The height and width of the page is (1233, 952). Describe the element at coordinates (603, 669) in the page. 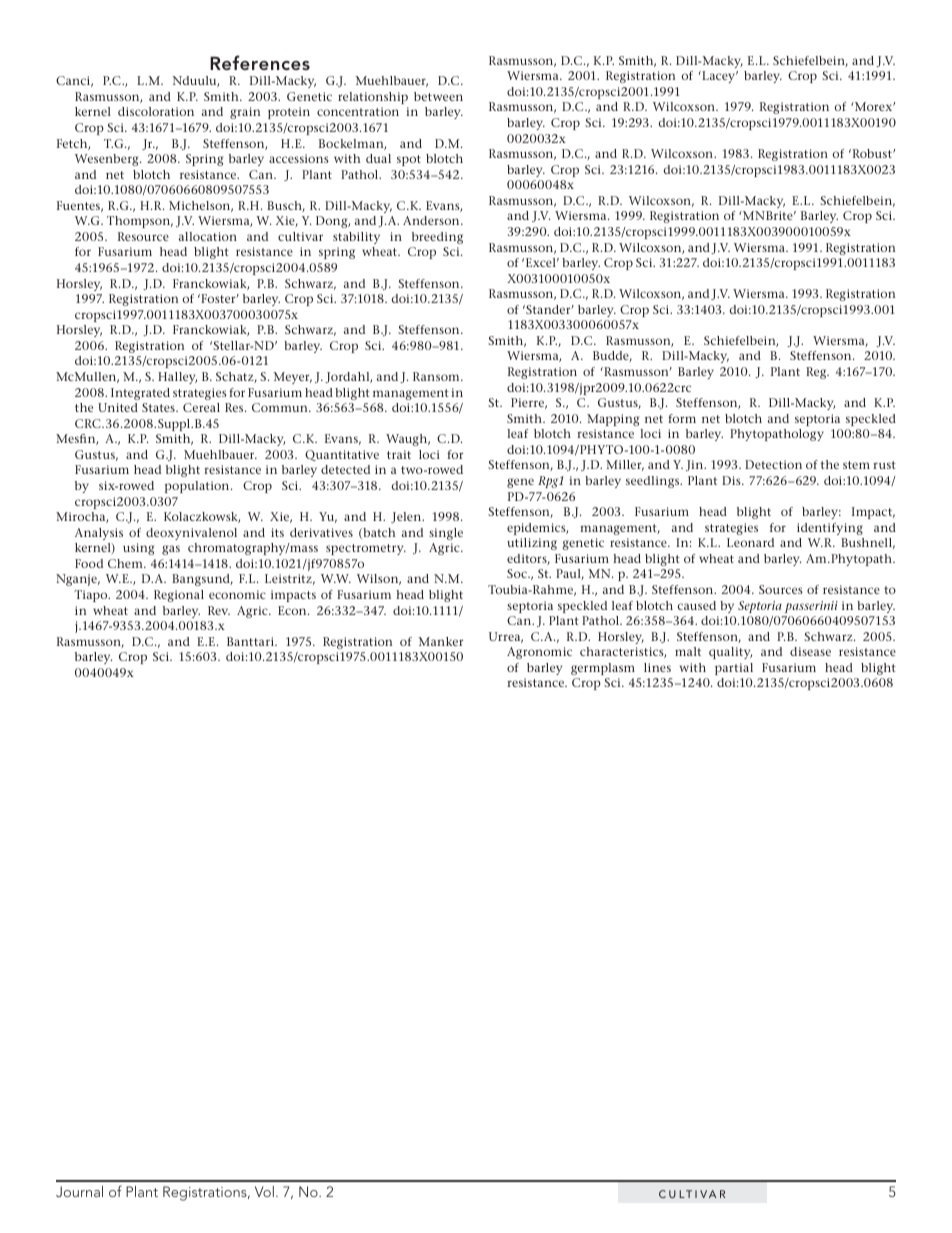

I see `germplasm` at that location.
